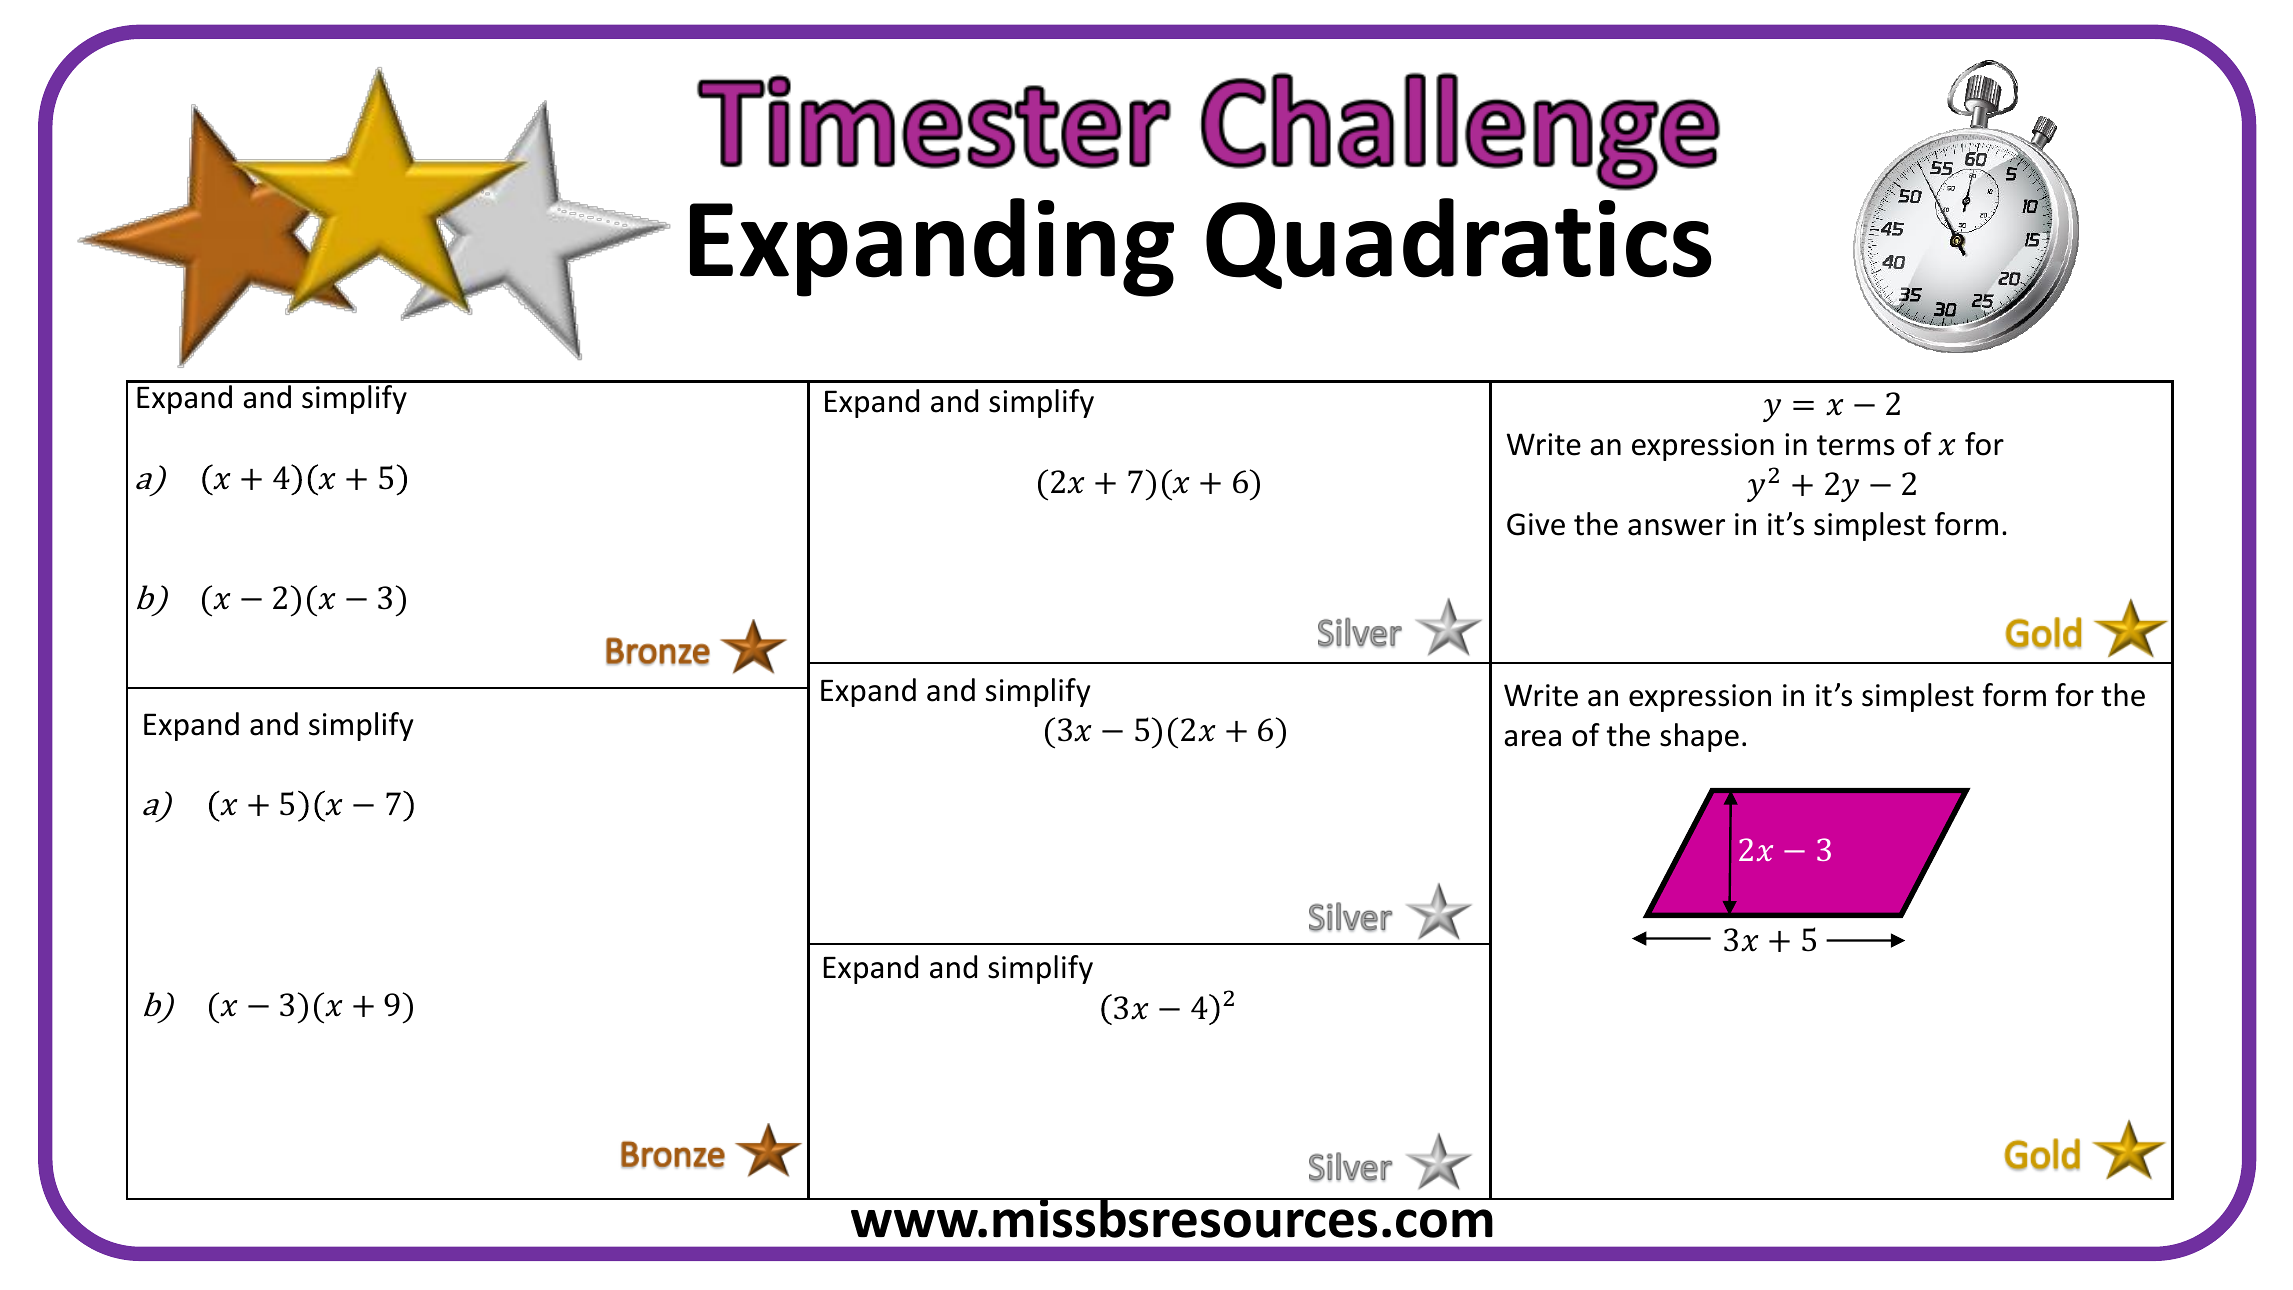 This page has height=1290, width=2293. Describe the element at coordinates (1699, 737) in the page. I see `shape` at that location.
